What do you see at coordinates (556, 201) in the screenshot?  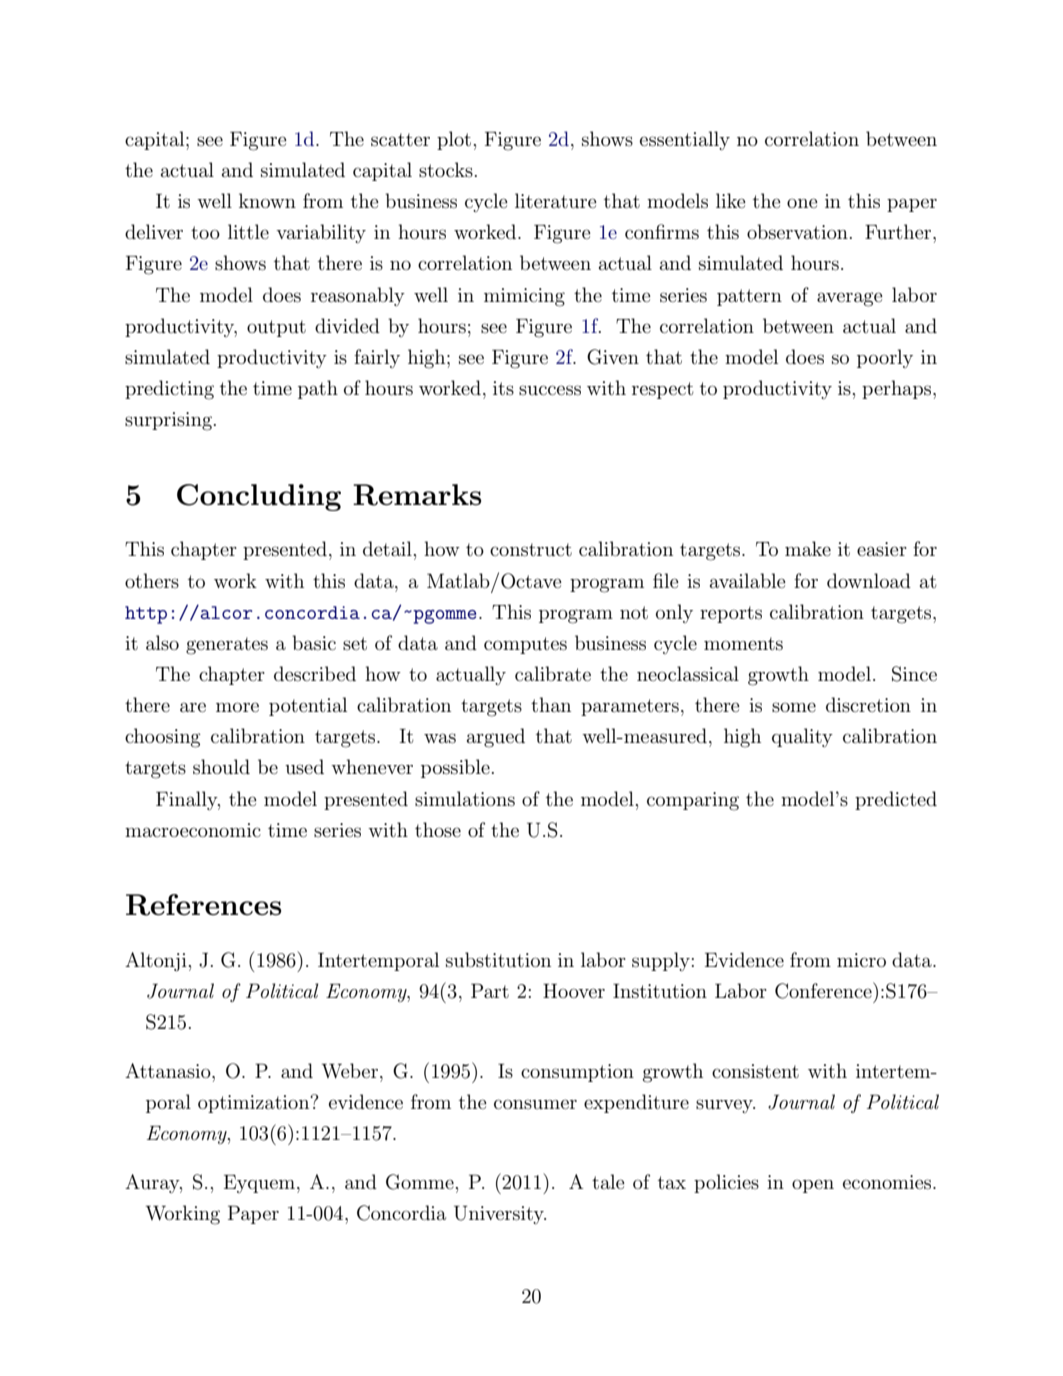 I see `literature` at bounding box center [556, 201].
